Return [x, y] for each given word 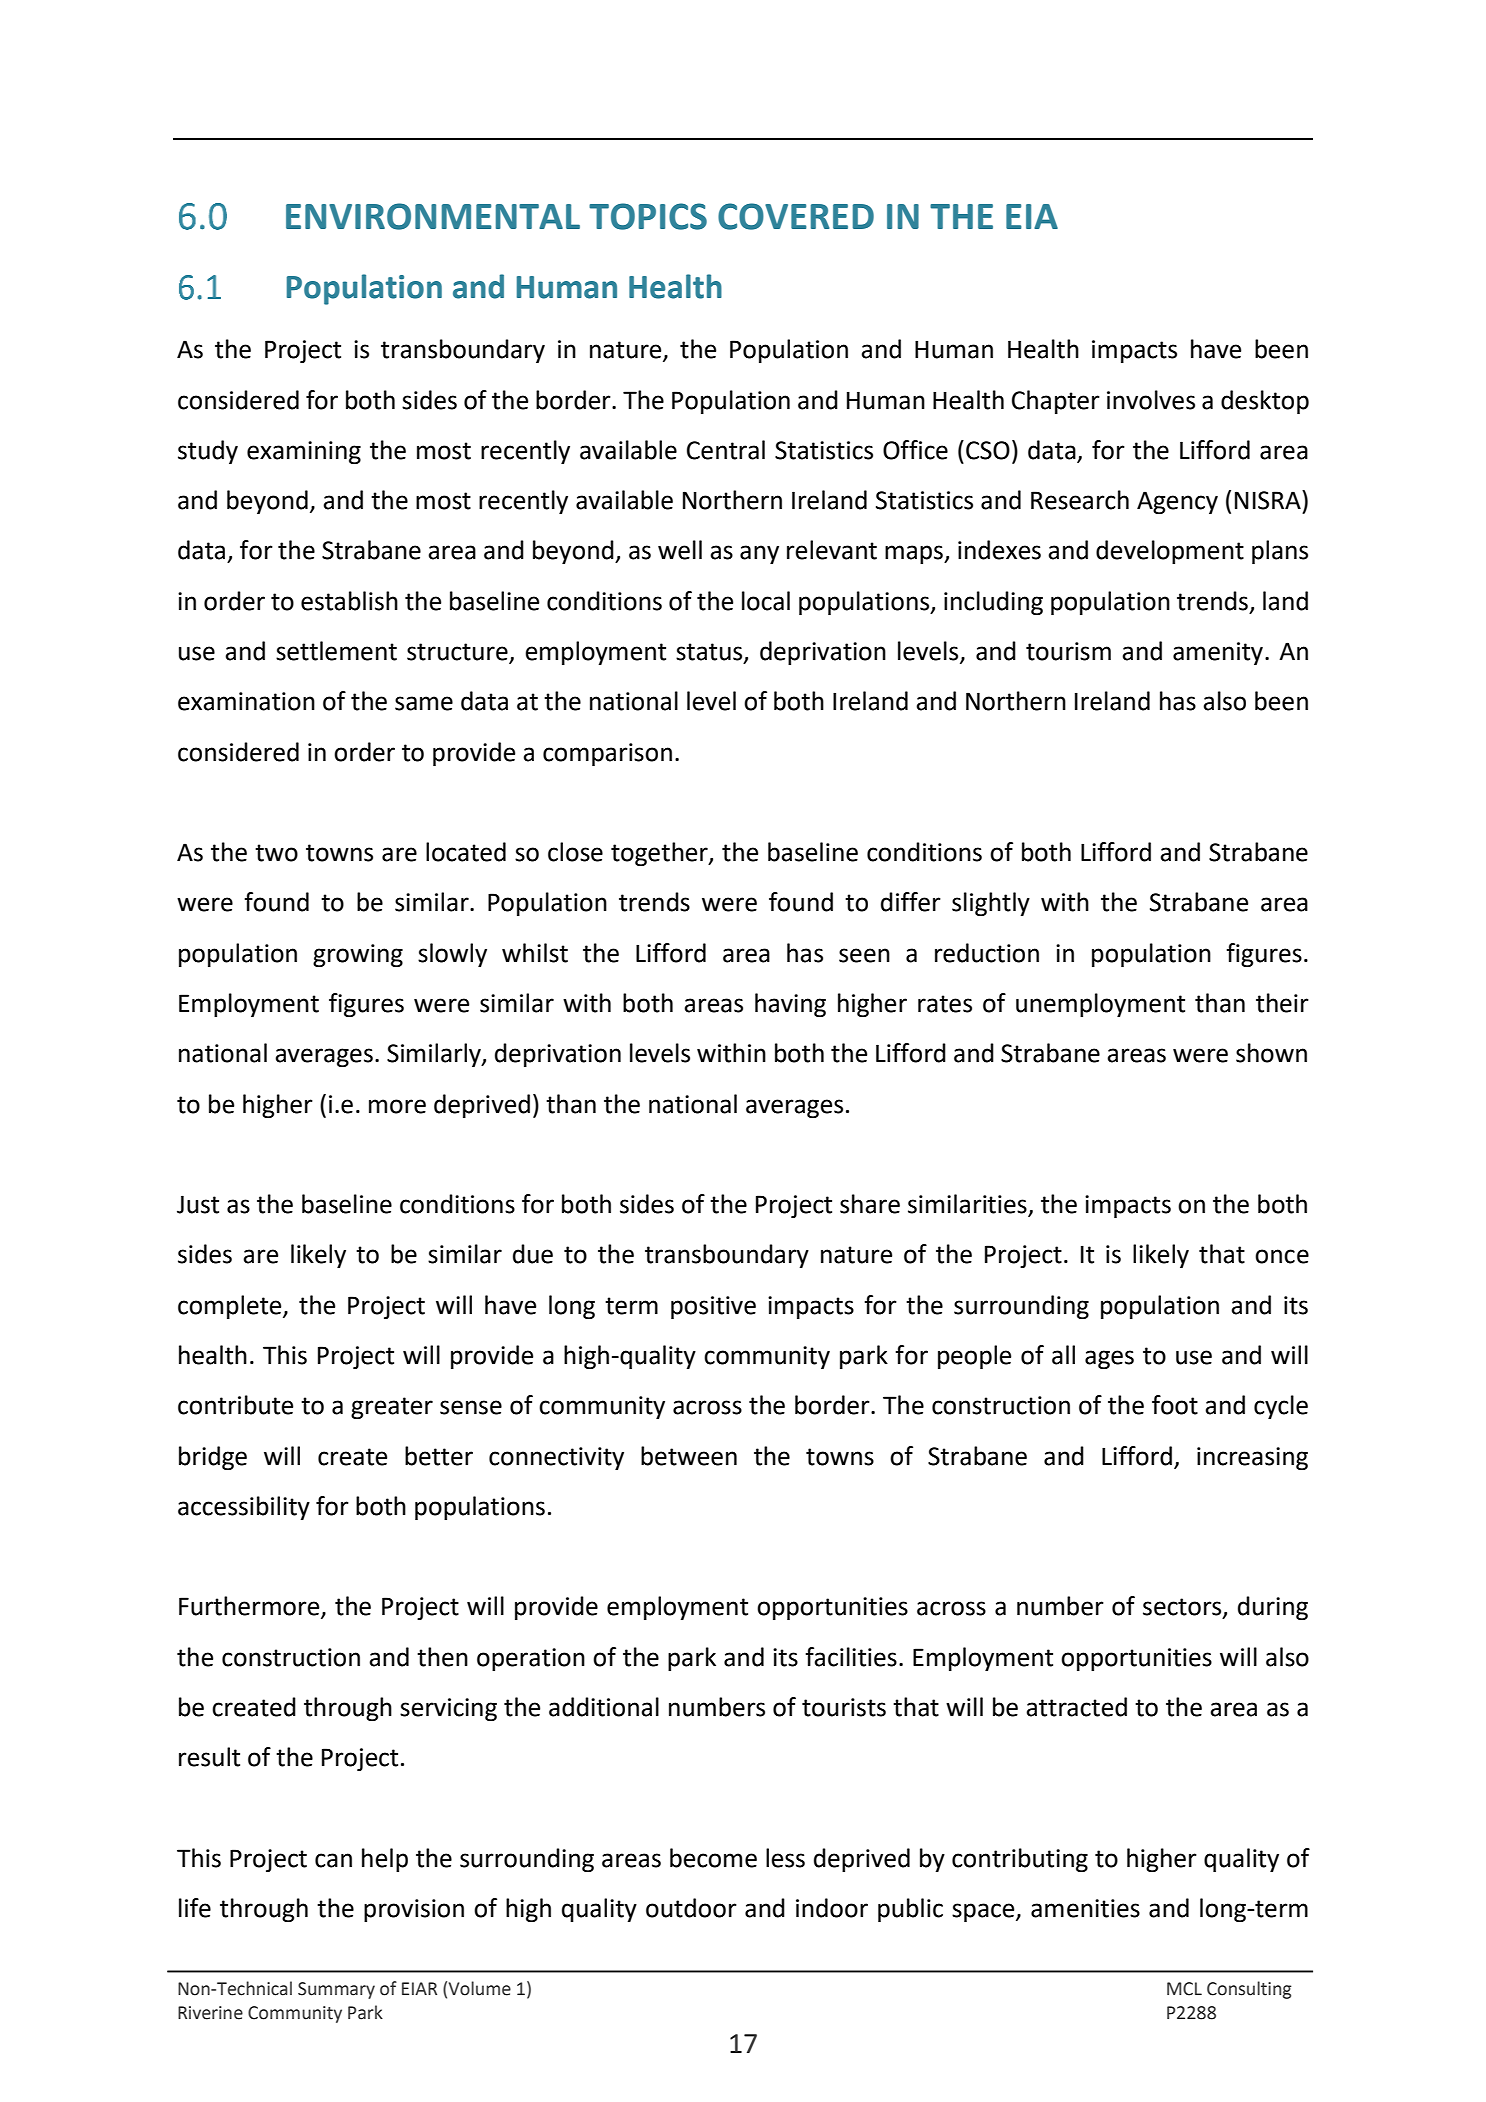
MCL [1184, 1989]
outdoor [691, 1908]
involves [1151, 400]
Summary [336, 1990]
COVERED [796, 216]
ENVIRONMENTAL [433, 216]
